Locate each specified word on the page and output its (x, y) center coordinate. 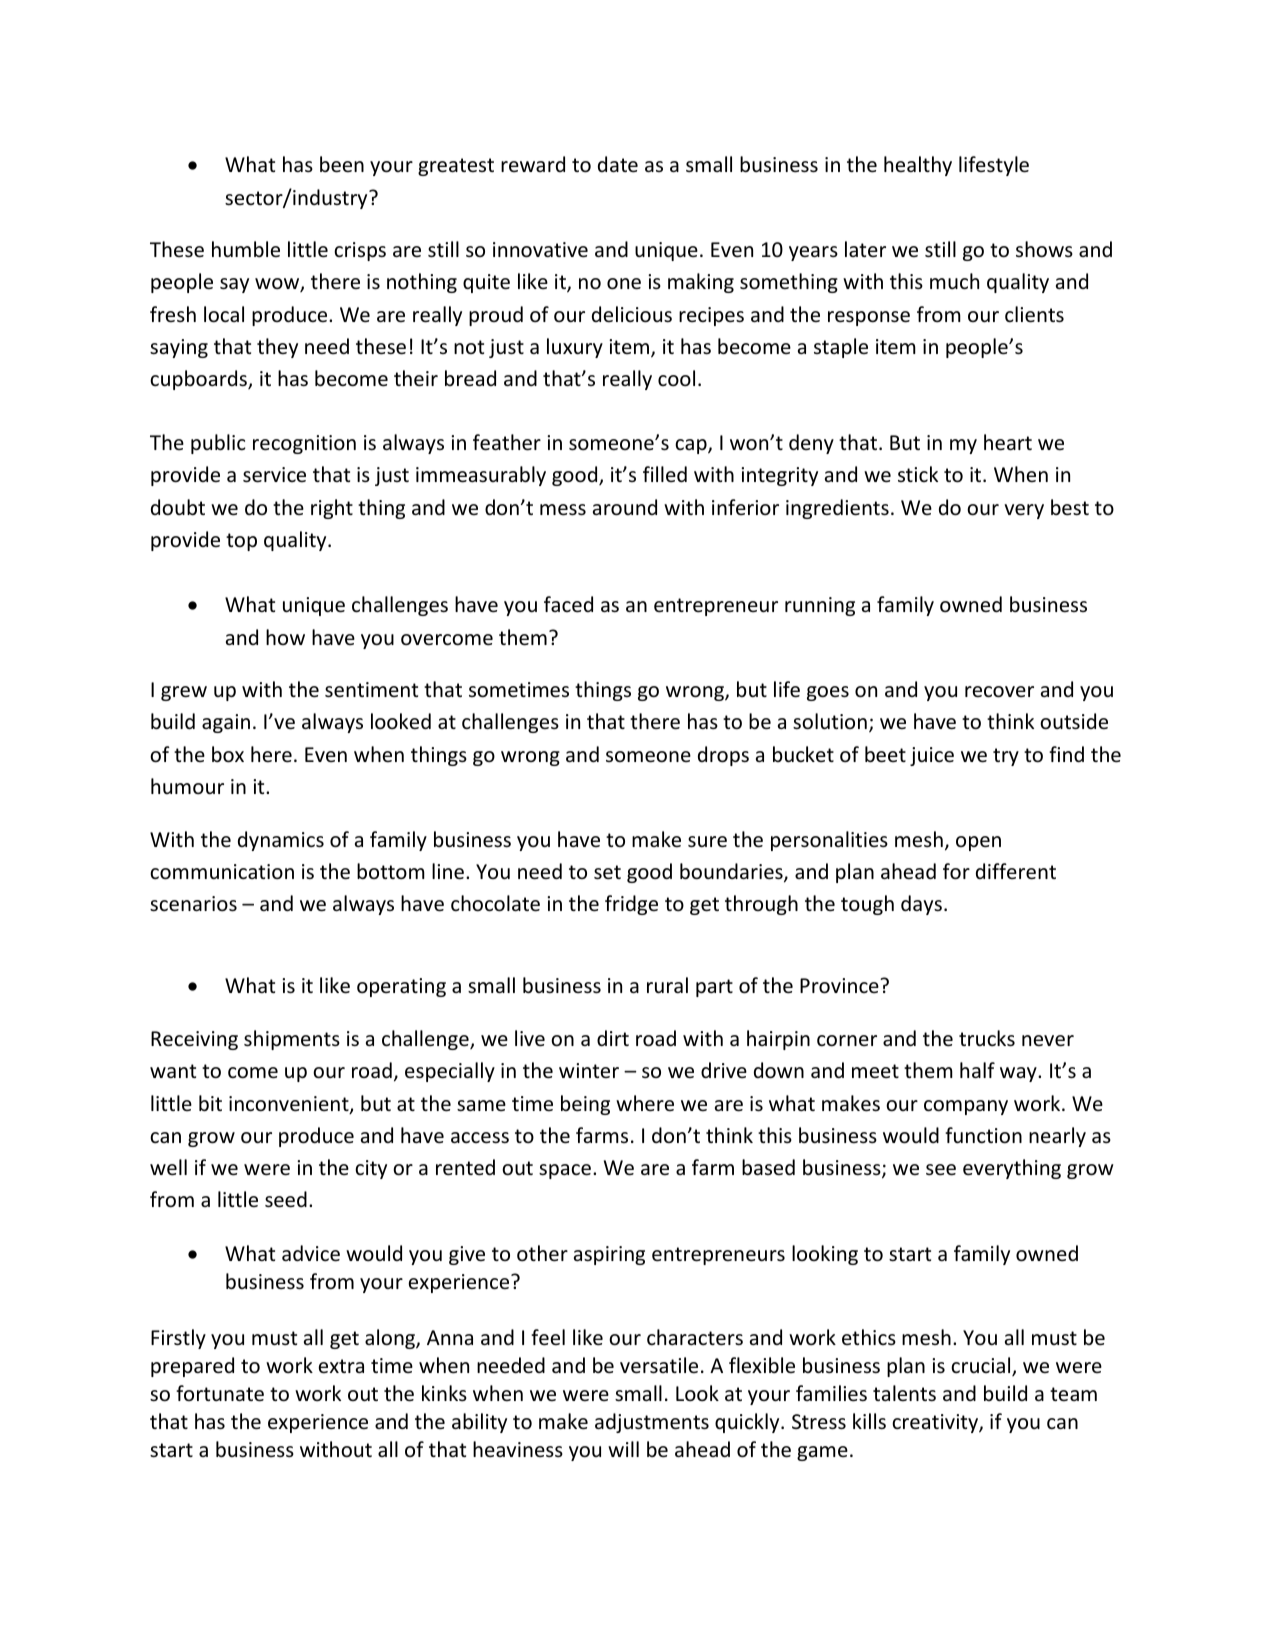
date (618, 164)
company (966, 1107)
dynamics (281, 841)
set (607, 872)
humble (246, 249)
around (625, 507)
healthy (918, 166)
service (274, 475)
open (978, 843)
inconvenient (290, 1105)
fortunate (220, 1393)
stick (918, 474)
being (585, 1105)
